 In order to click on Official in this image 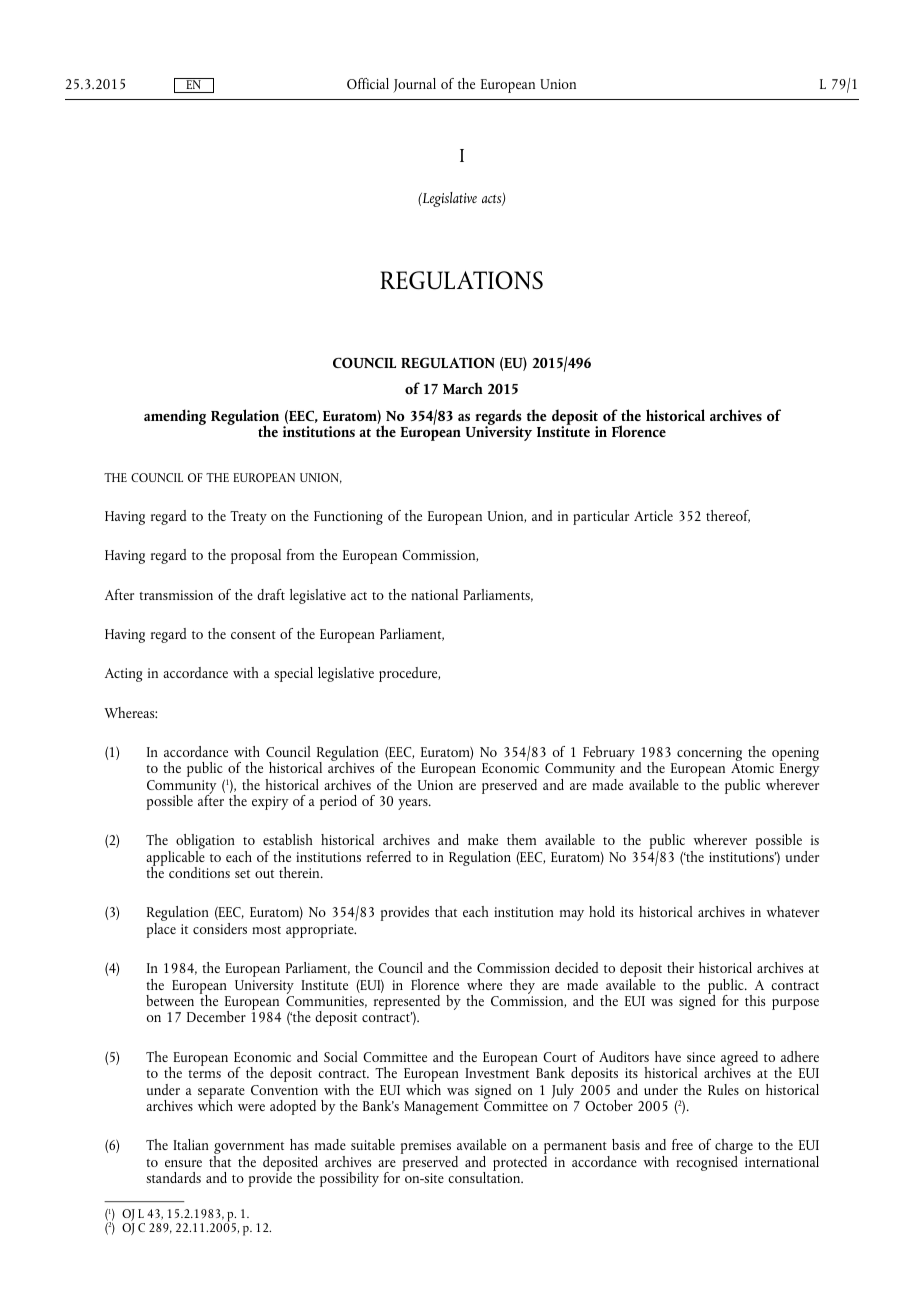, I will do `click(368, 83)`.
